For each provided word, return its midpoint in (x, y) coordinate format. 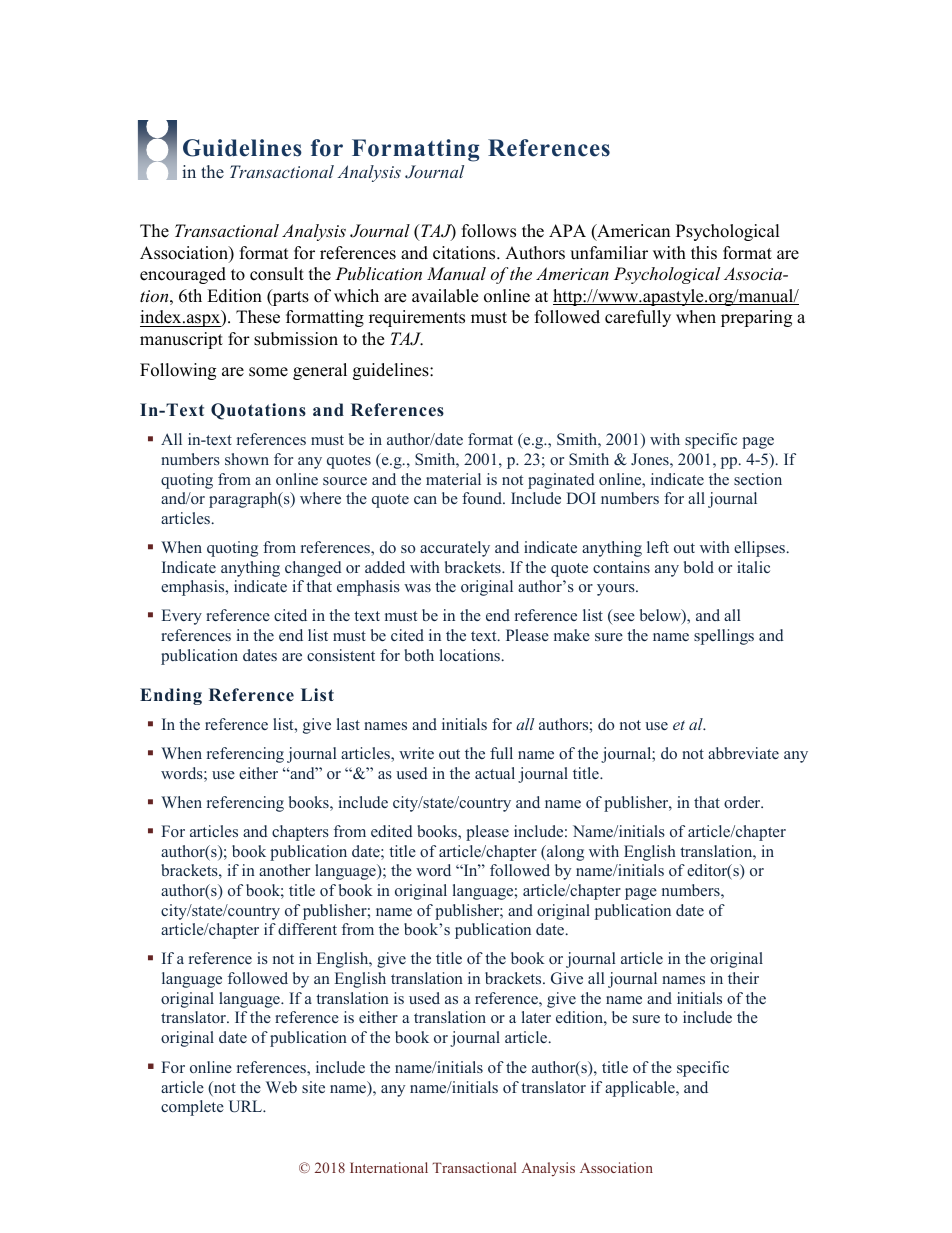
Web (281, 1087)
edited (392, 831)
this (704, 253)
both (419, 655)
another (284, 870)
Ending (171, 696)
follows (489, 231)
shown (247, 459)
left (658, 547)
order (743, 802)
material (453, 479)
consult (277, 274)
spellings (724, 637)
